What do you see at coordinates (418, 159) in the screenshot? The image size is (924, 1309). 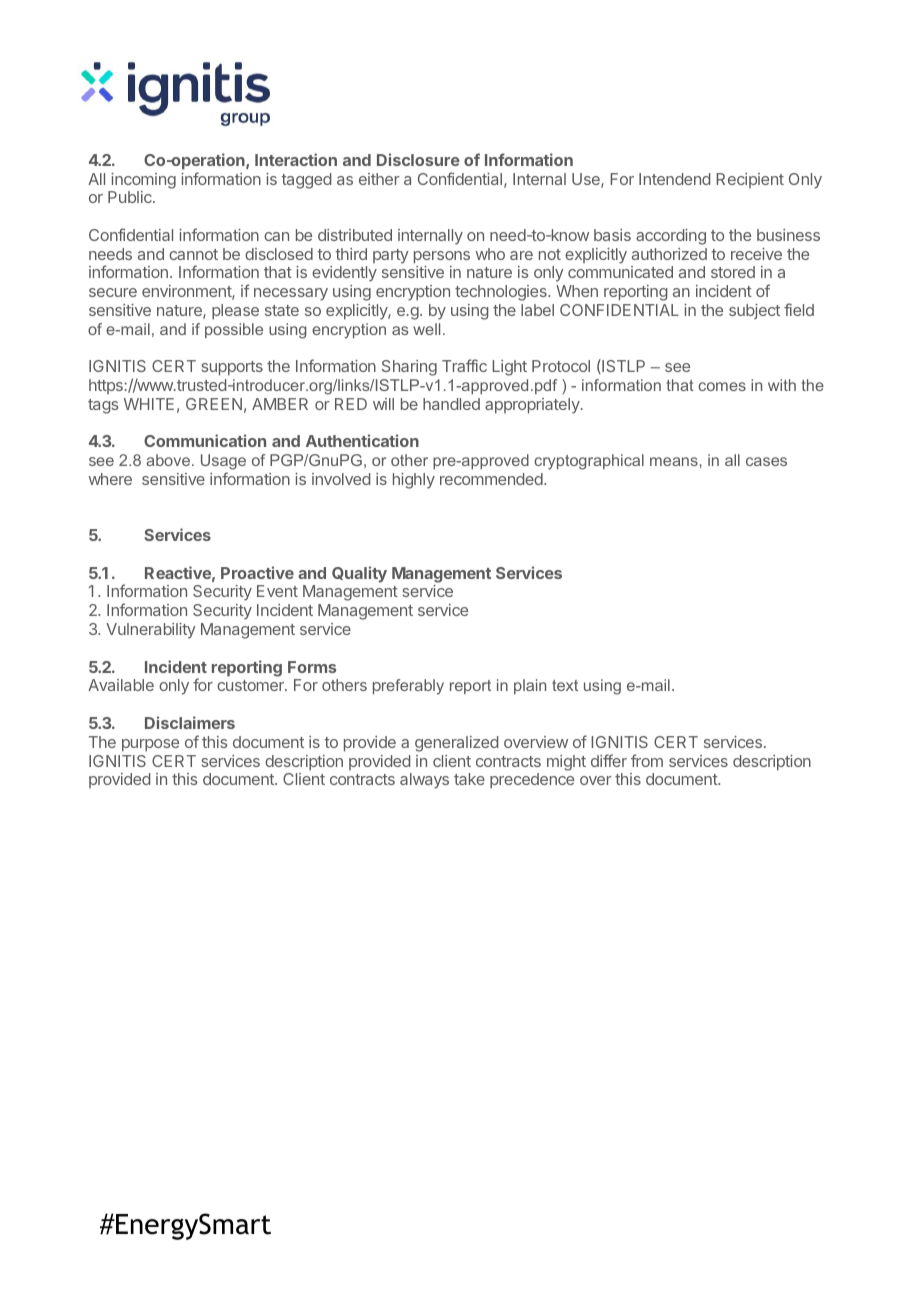 I see `Disclosure` at bounding box center [418, 159].
